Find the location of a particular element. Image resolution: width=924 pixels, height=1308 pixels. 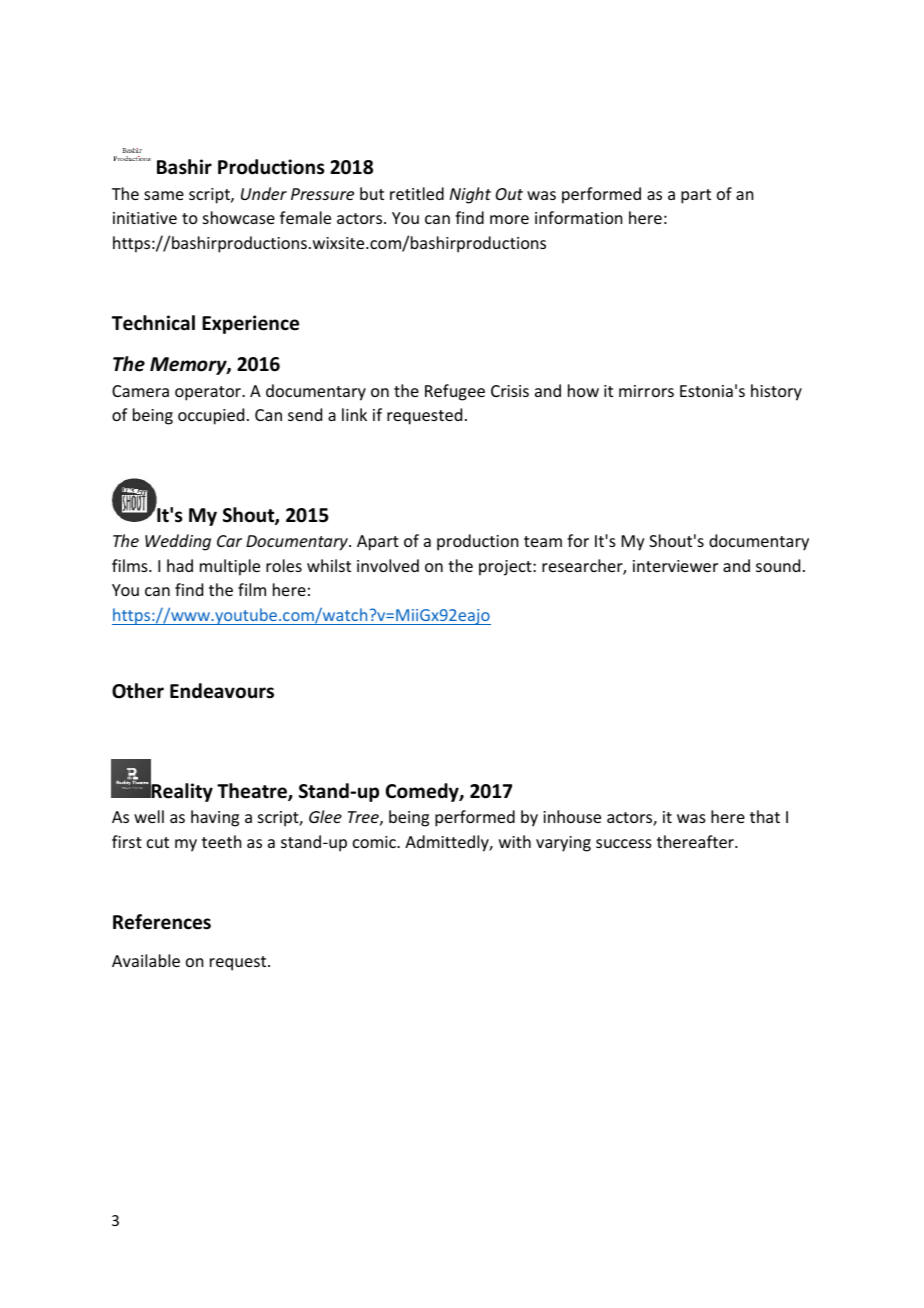

showcase is located at coordinates (239, 217).
